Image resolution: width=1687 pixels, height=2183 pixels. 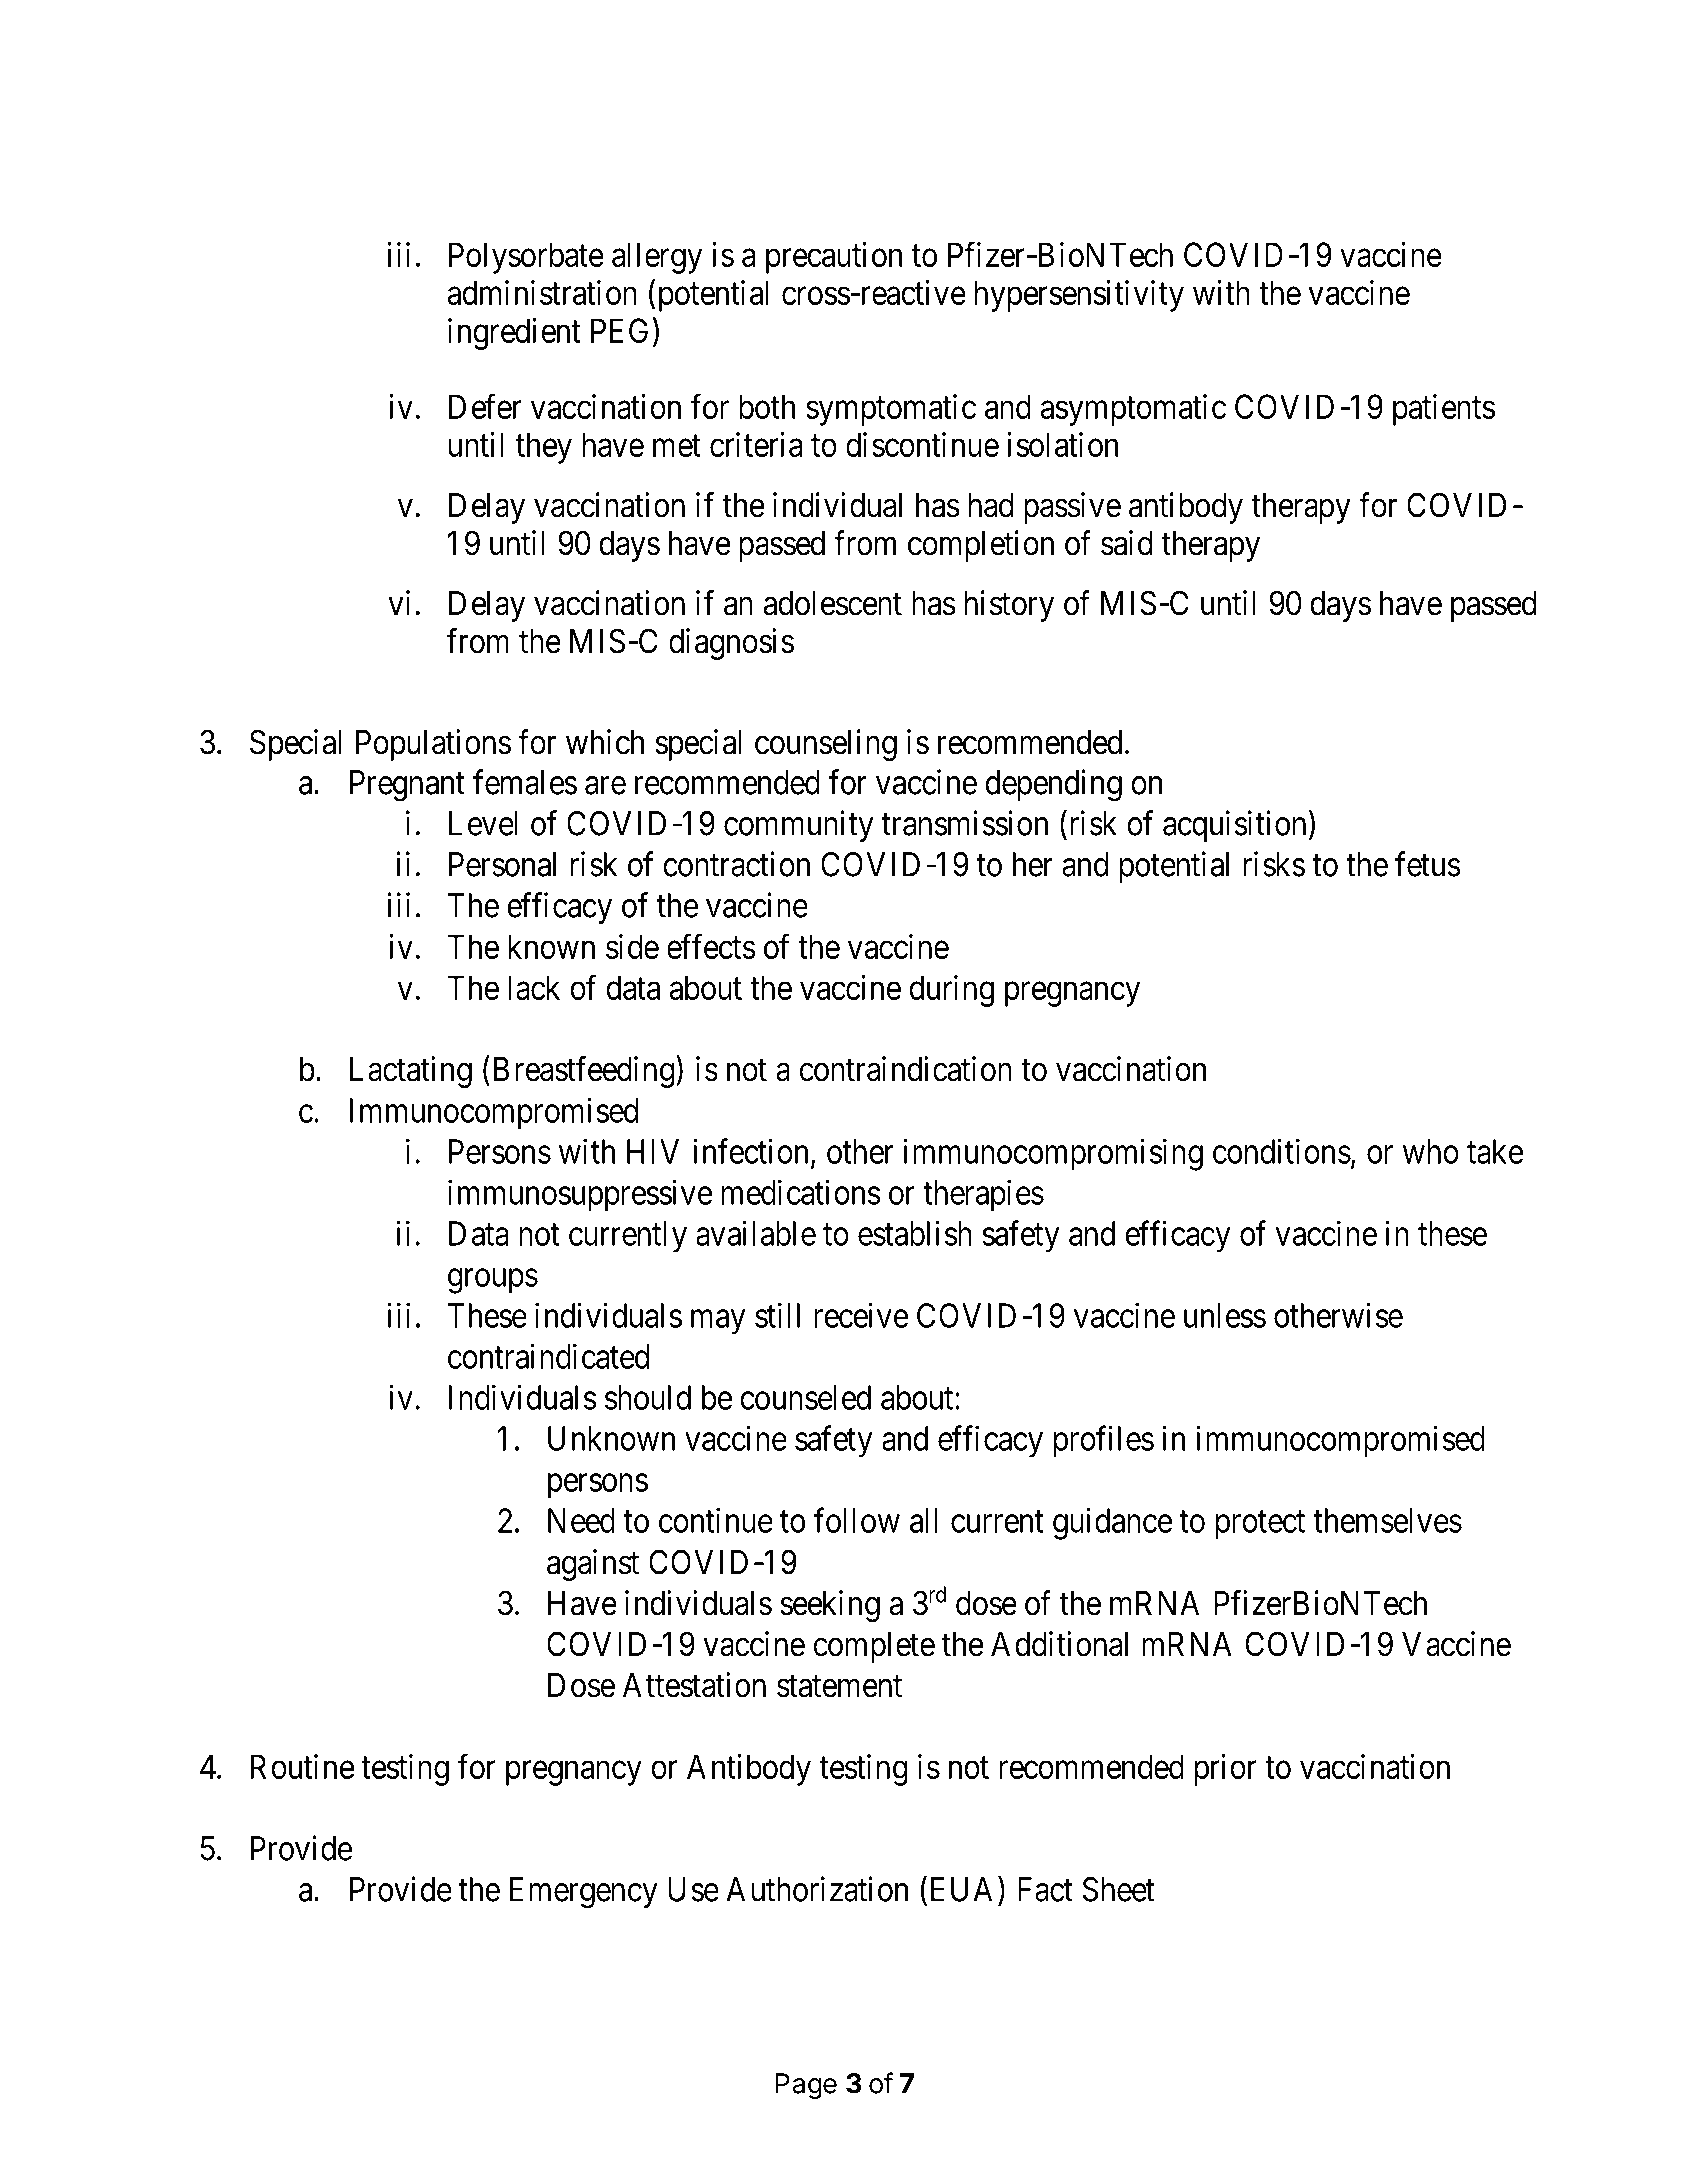 What do you see at coordinates (834, 258) in the document?
I see `precaution` at bounding box center [834, 258].
